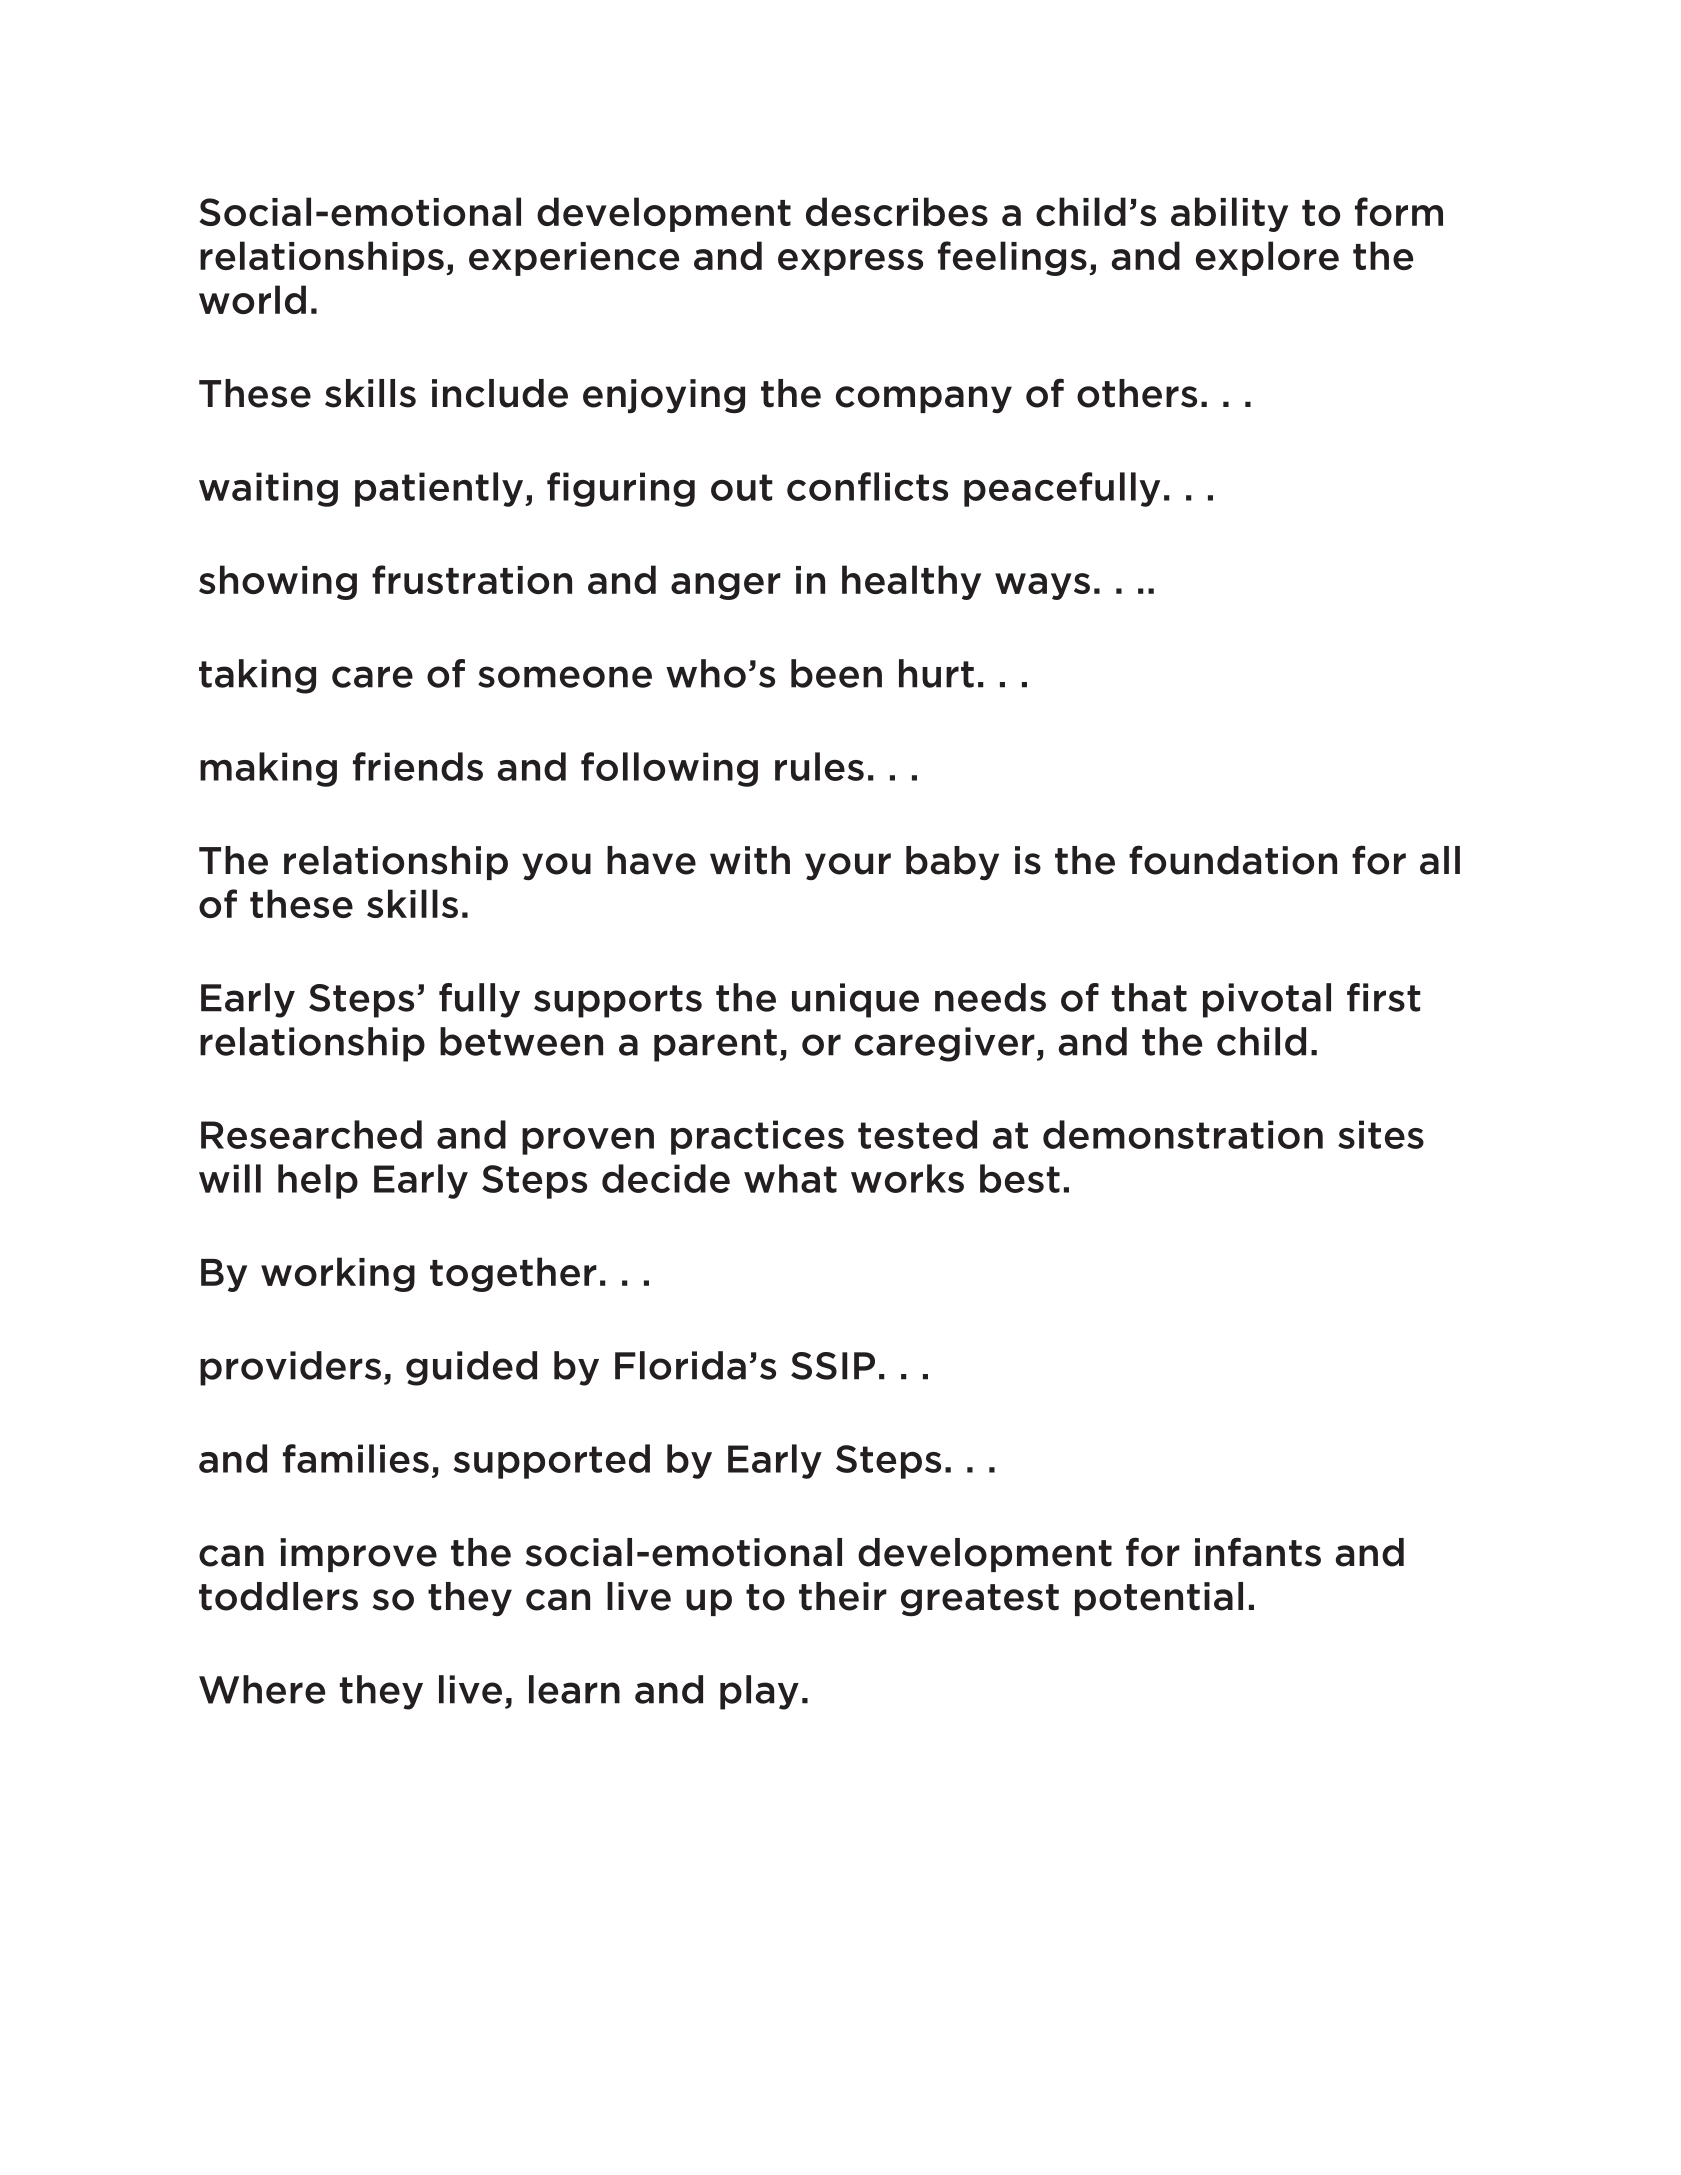 This document has width=1681, height=2175. I want to click on potential, so click(1159, 1599).
